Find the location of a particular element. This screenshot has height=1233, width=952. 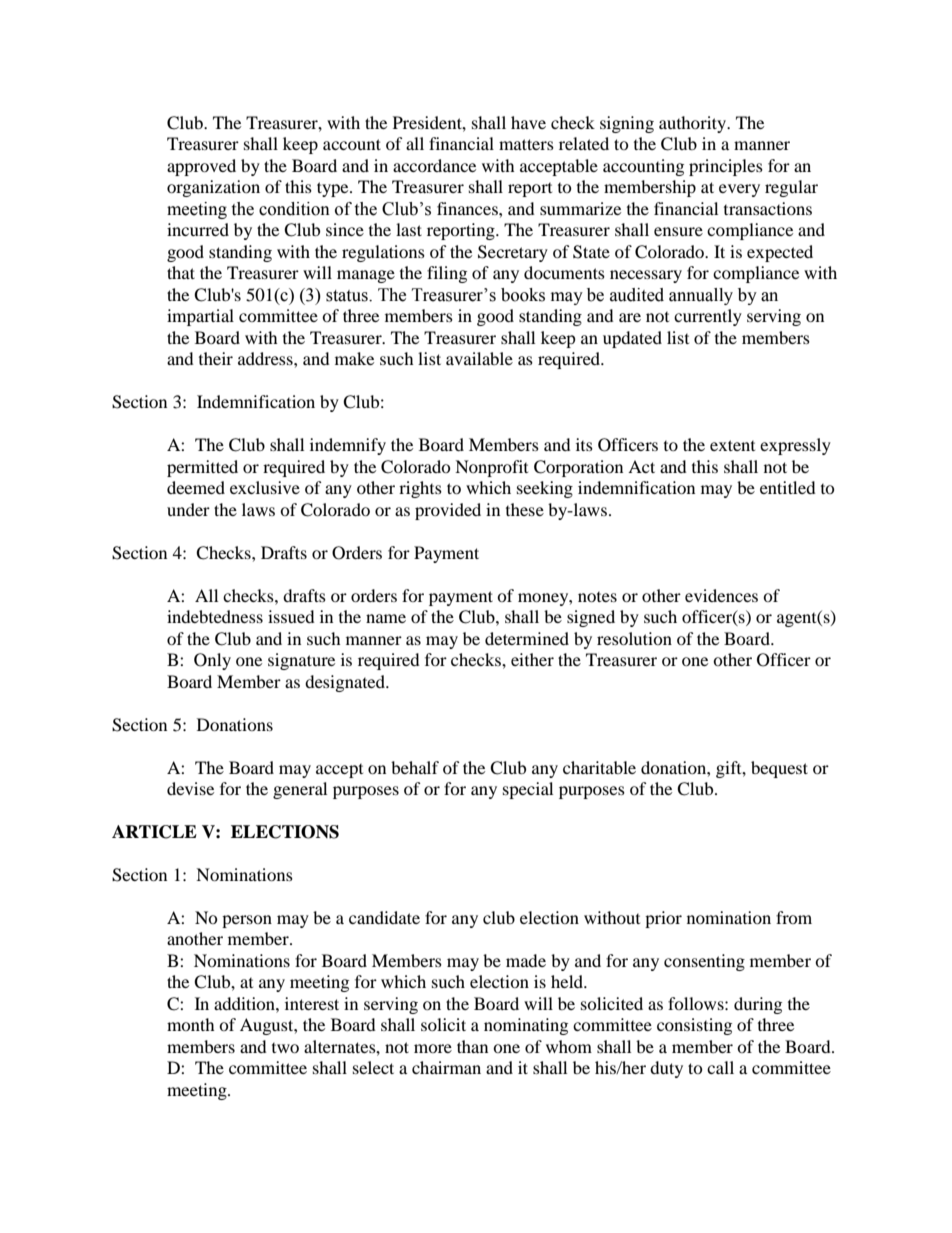

special is located at coordinates (528, 790).
